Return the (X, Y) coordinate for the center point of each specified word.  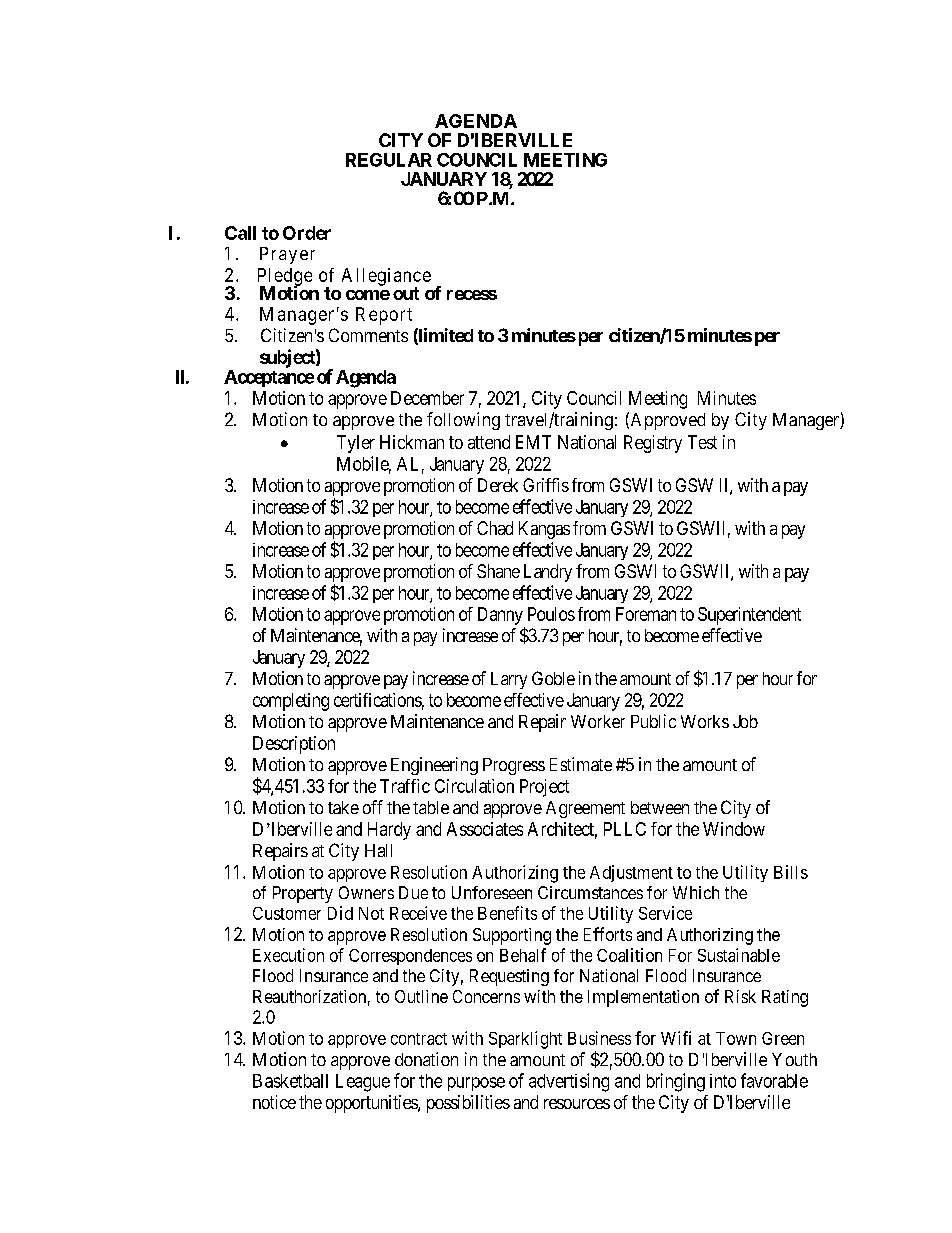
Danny (500, 616)
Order (307, 233)
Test (702, 442)
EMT (533, 442)
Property (303, 894)
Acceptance (269, 378)
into (723, 1081)
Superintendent (749, 616)
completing (291, 702)
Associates (485, 829)
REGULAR (389, 160)
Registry (653, 444)
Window (734, 829)
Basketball (290, 1081)
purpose (476, 1084)
